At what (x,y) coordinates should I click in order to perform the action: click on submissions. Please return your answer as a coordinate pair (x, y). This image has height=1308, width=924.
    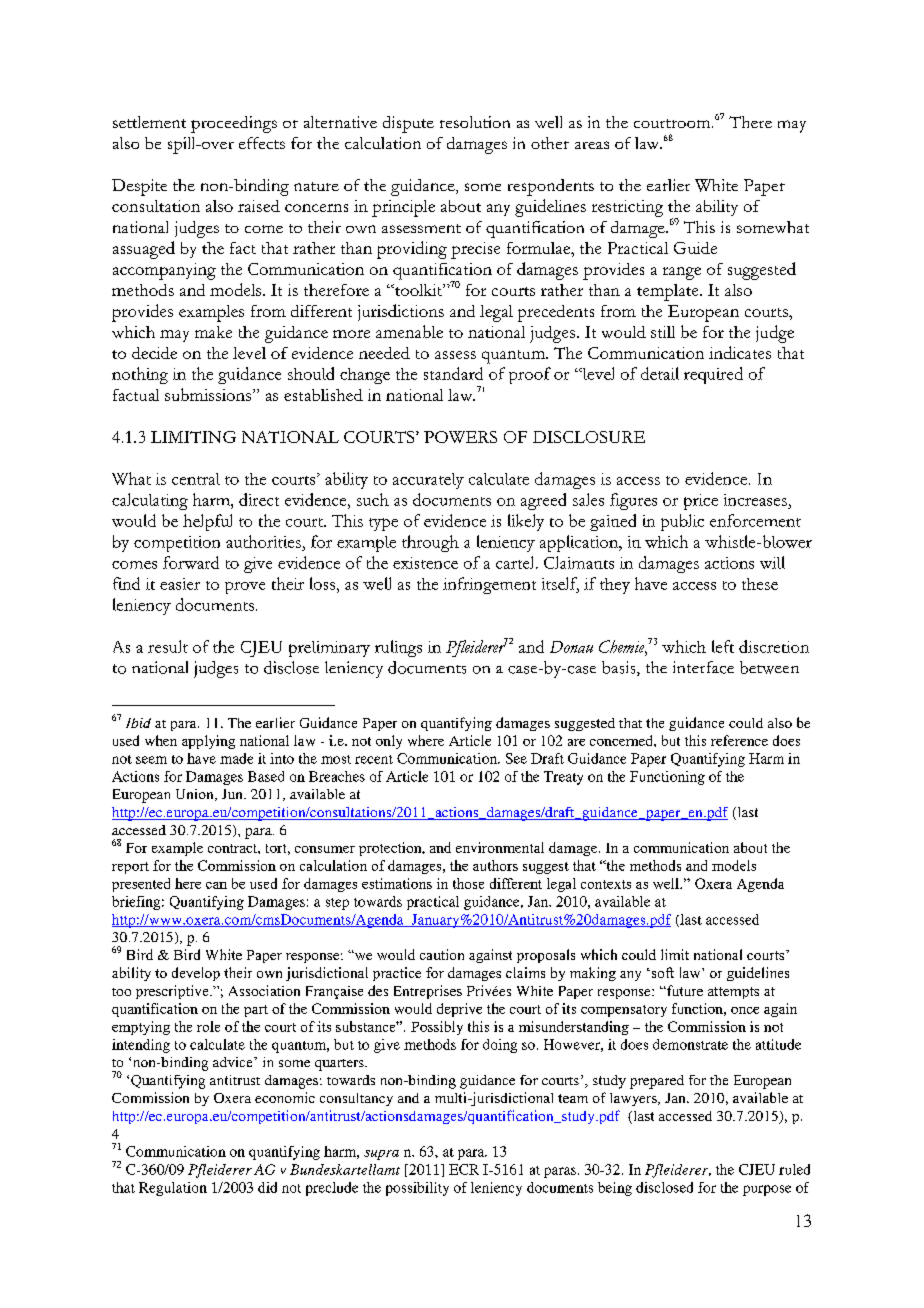
    Looking at the image, I should click on (208, 394).
